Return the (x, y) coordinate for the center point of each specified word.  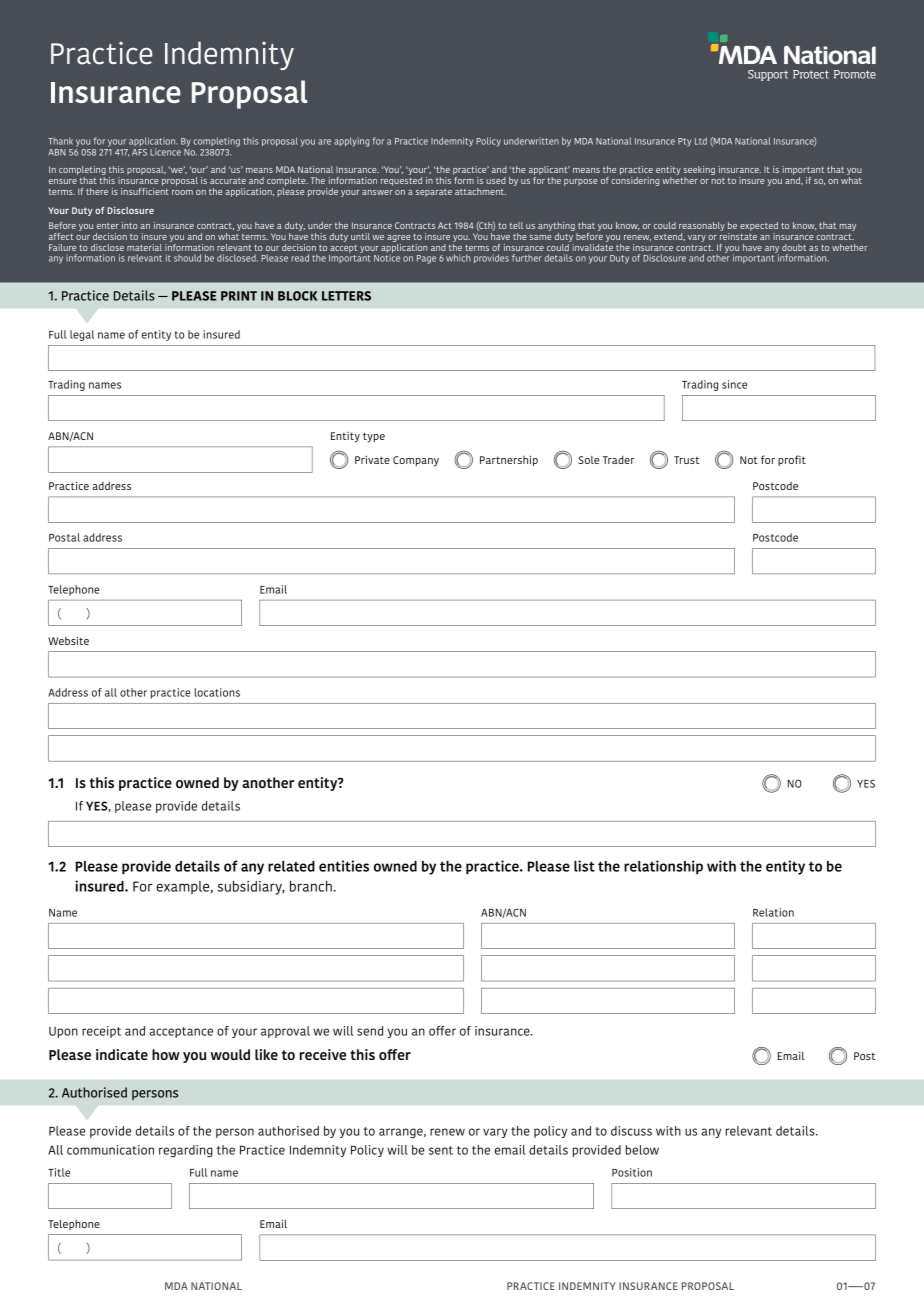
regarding (186, 1151)
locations (217, 692)
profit (792, 460)
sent (441, 1150)
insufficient (145, 190)
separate (434, 193)
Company (416, 461)
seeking (699, 172)
